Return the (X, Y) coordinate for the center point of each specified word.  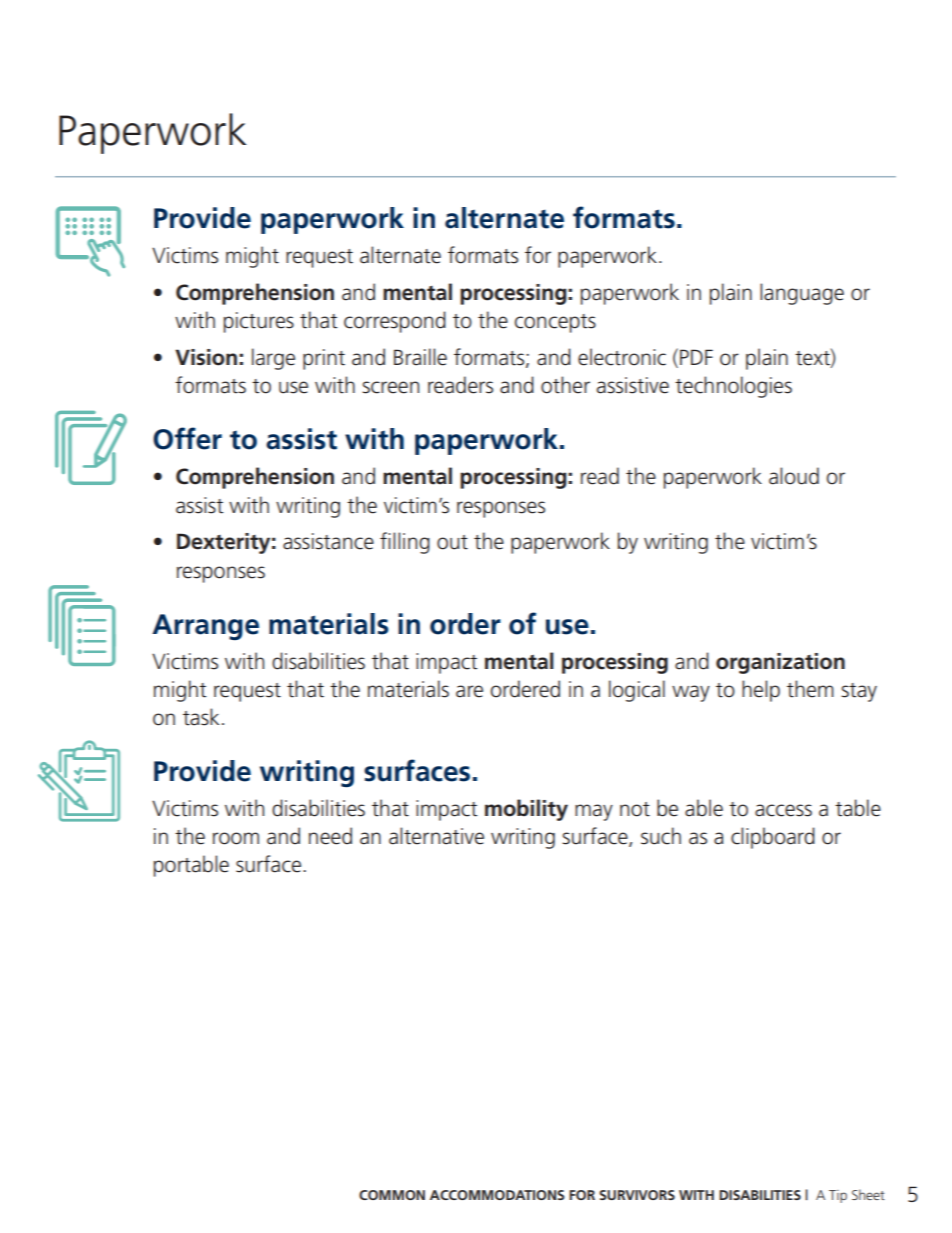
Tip (838, 1196)
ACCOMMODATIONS (497, 1195)
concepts (555, 323)
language (802, 294)
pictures (259, 322)
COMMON (392, 1195)
